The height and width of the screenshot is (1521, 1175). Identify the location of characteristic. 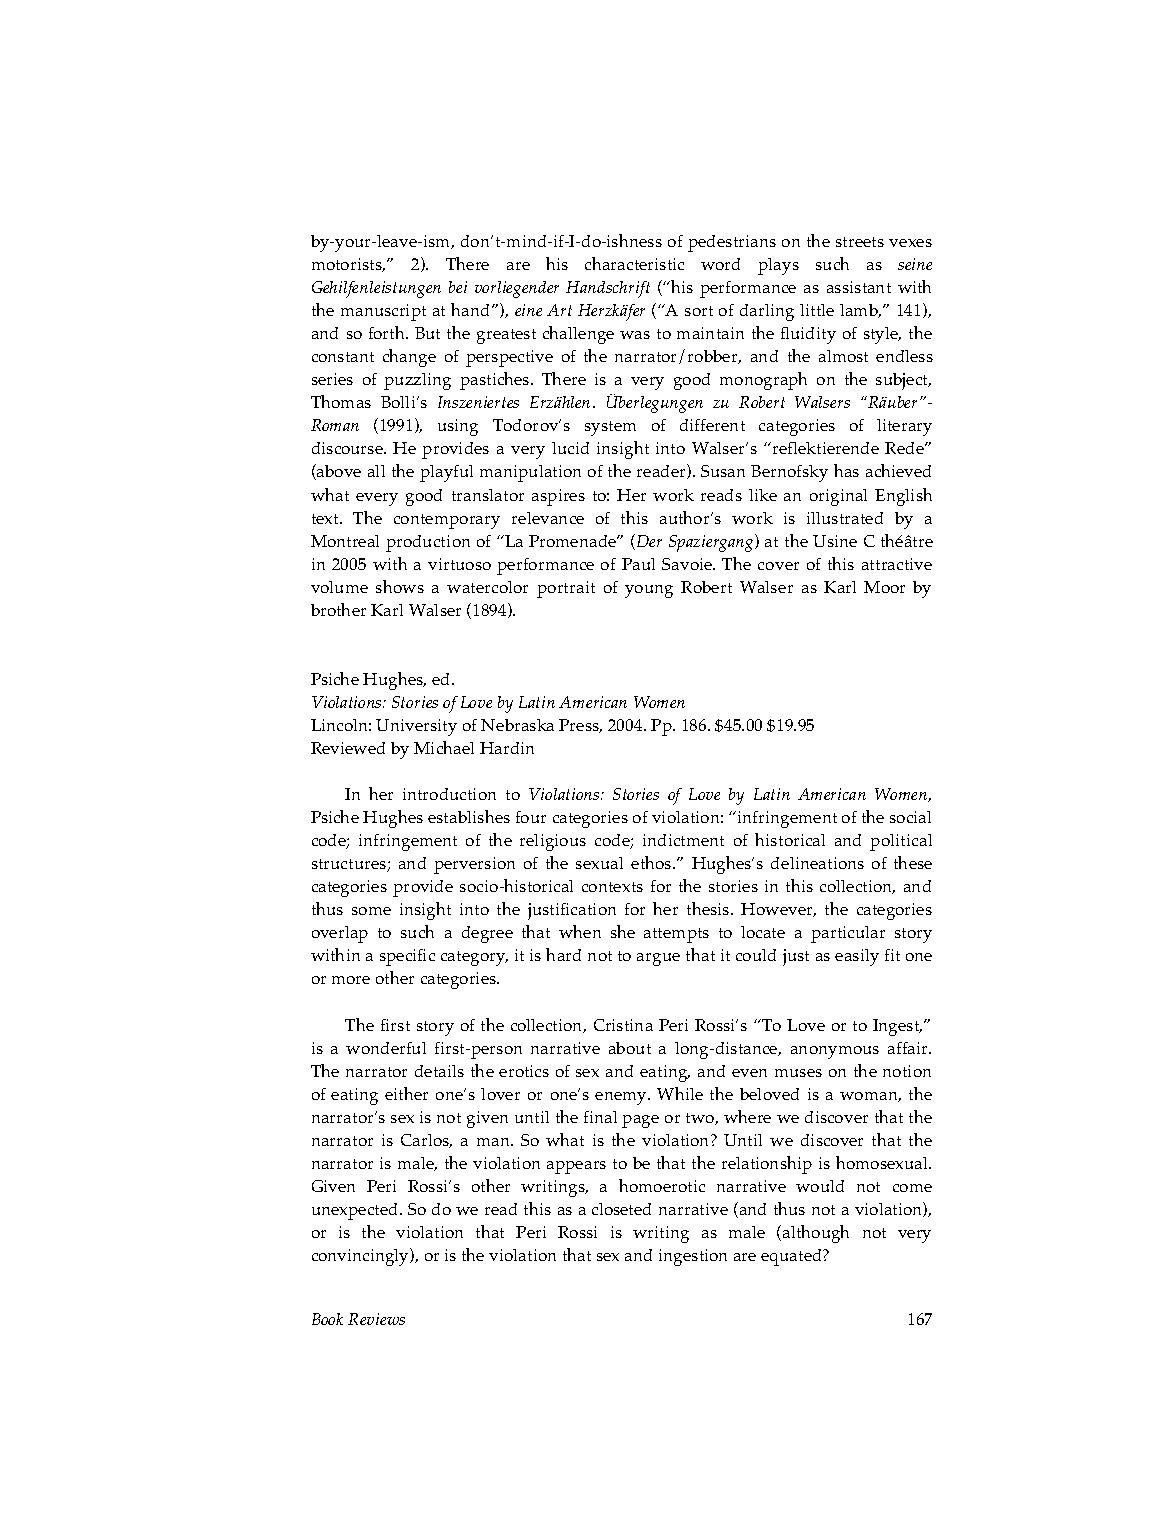
(634, 263).
